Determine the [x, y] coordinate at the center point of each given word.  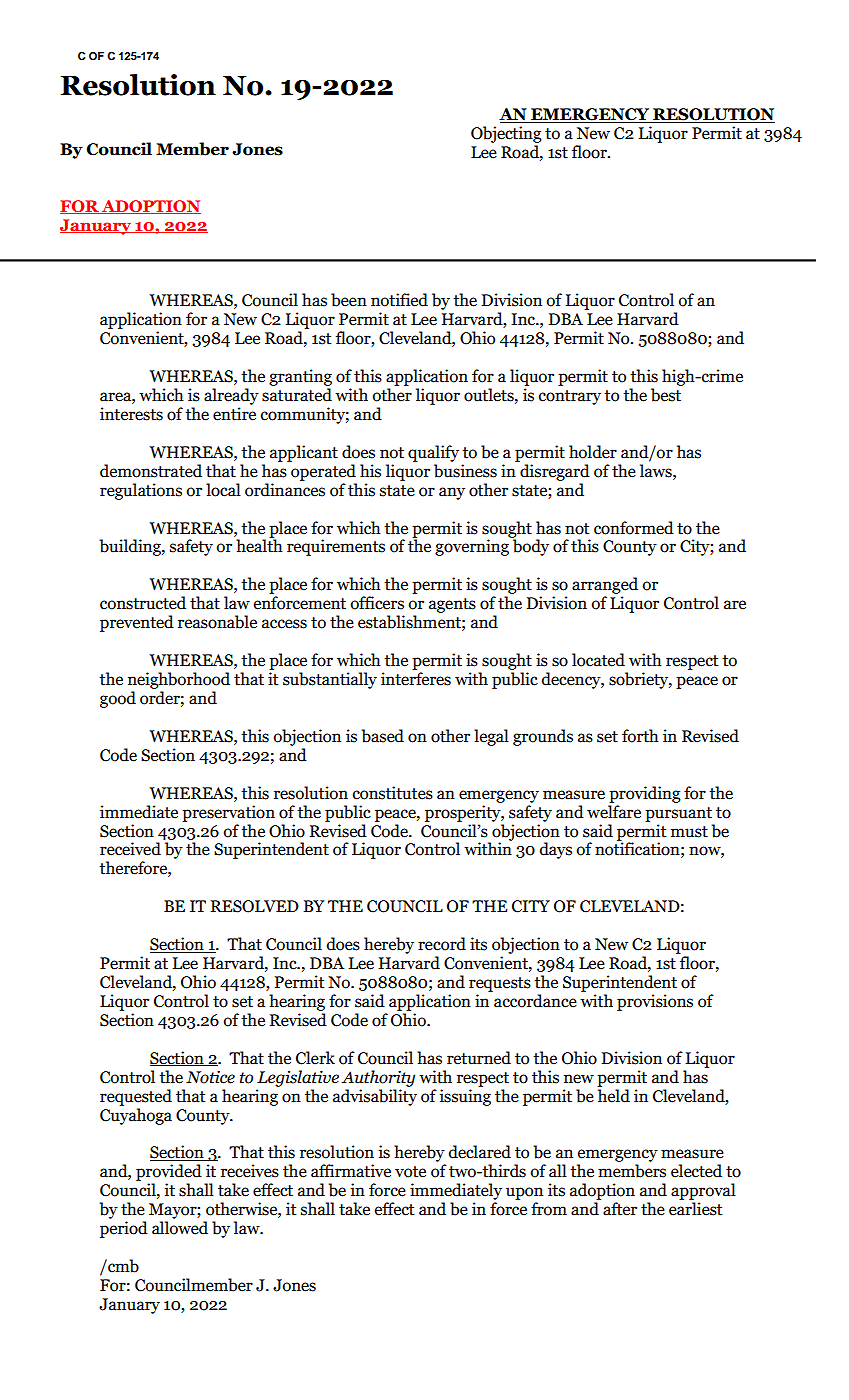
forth [640, 736]
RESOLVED [255, 906]
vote [410, 1172]
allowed [180, 1228]
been [349, 300]
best [666, 395]
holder [593, 452]
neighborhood [179, 680]
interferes [416, 679]
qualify [433, 453]
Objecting [506, 134]
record [442, 944]
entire [234, 414]
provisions [655, 1002]
